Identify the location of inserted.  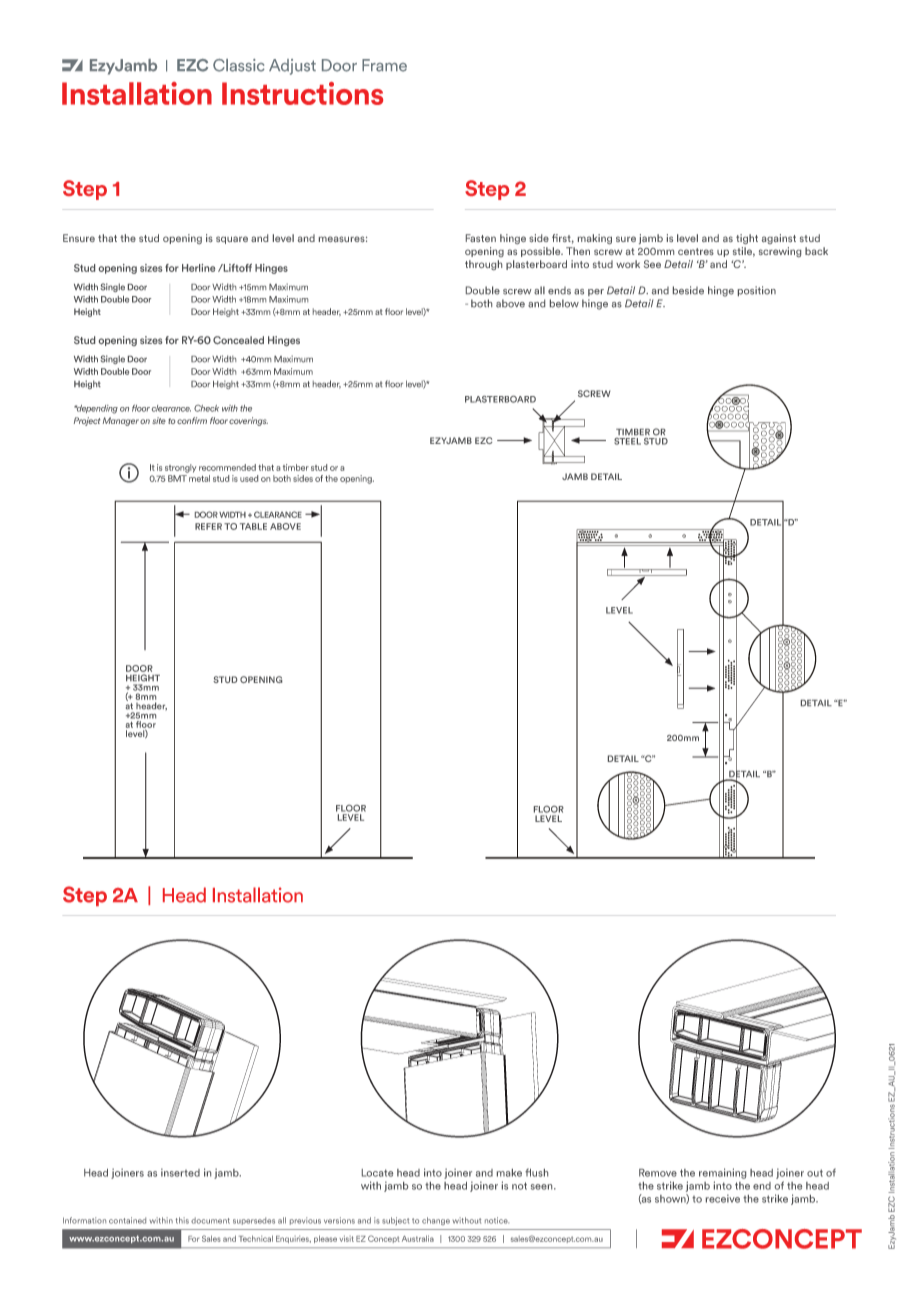
(180, 1172).
